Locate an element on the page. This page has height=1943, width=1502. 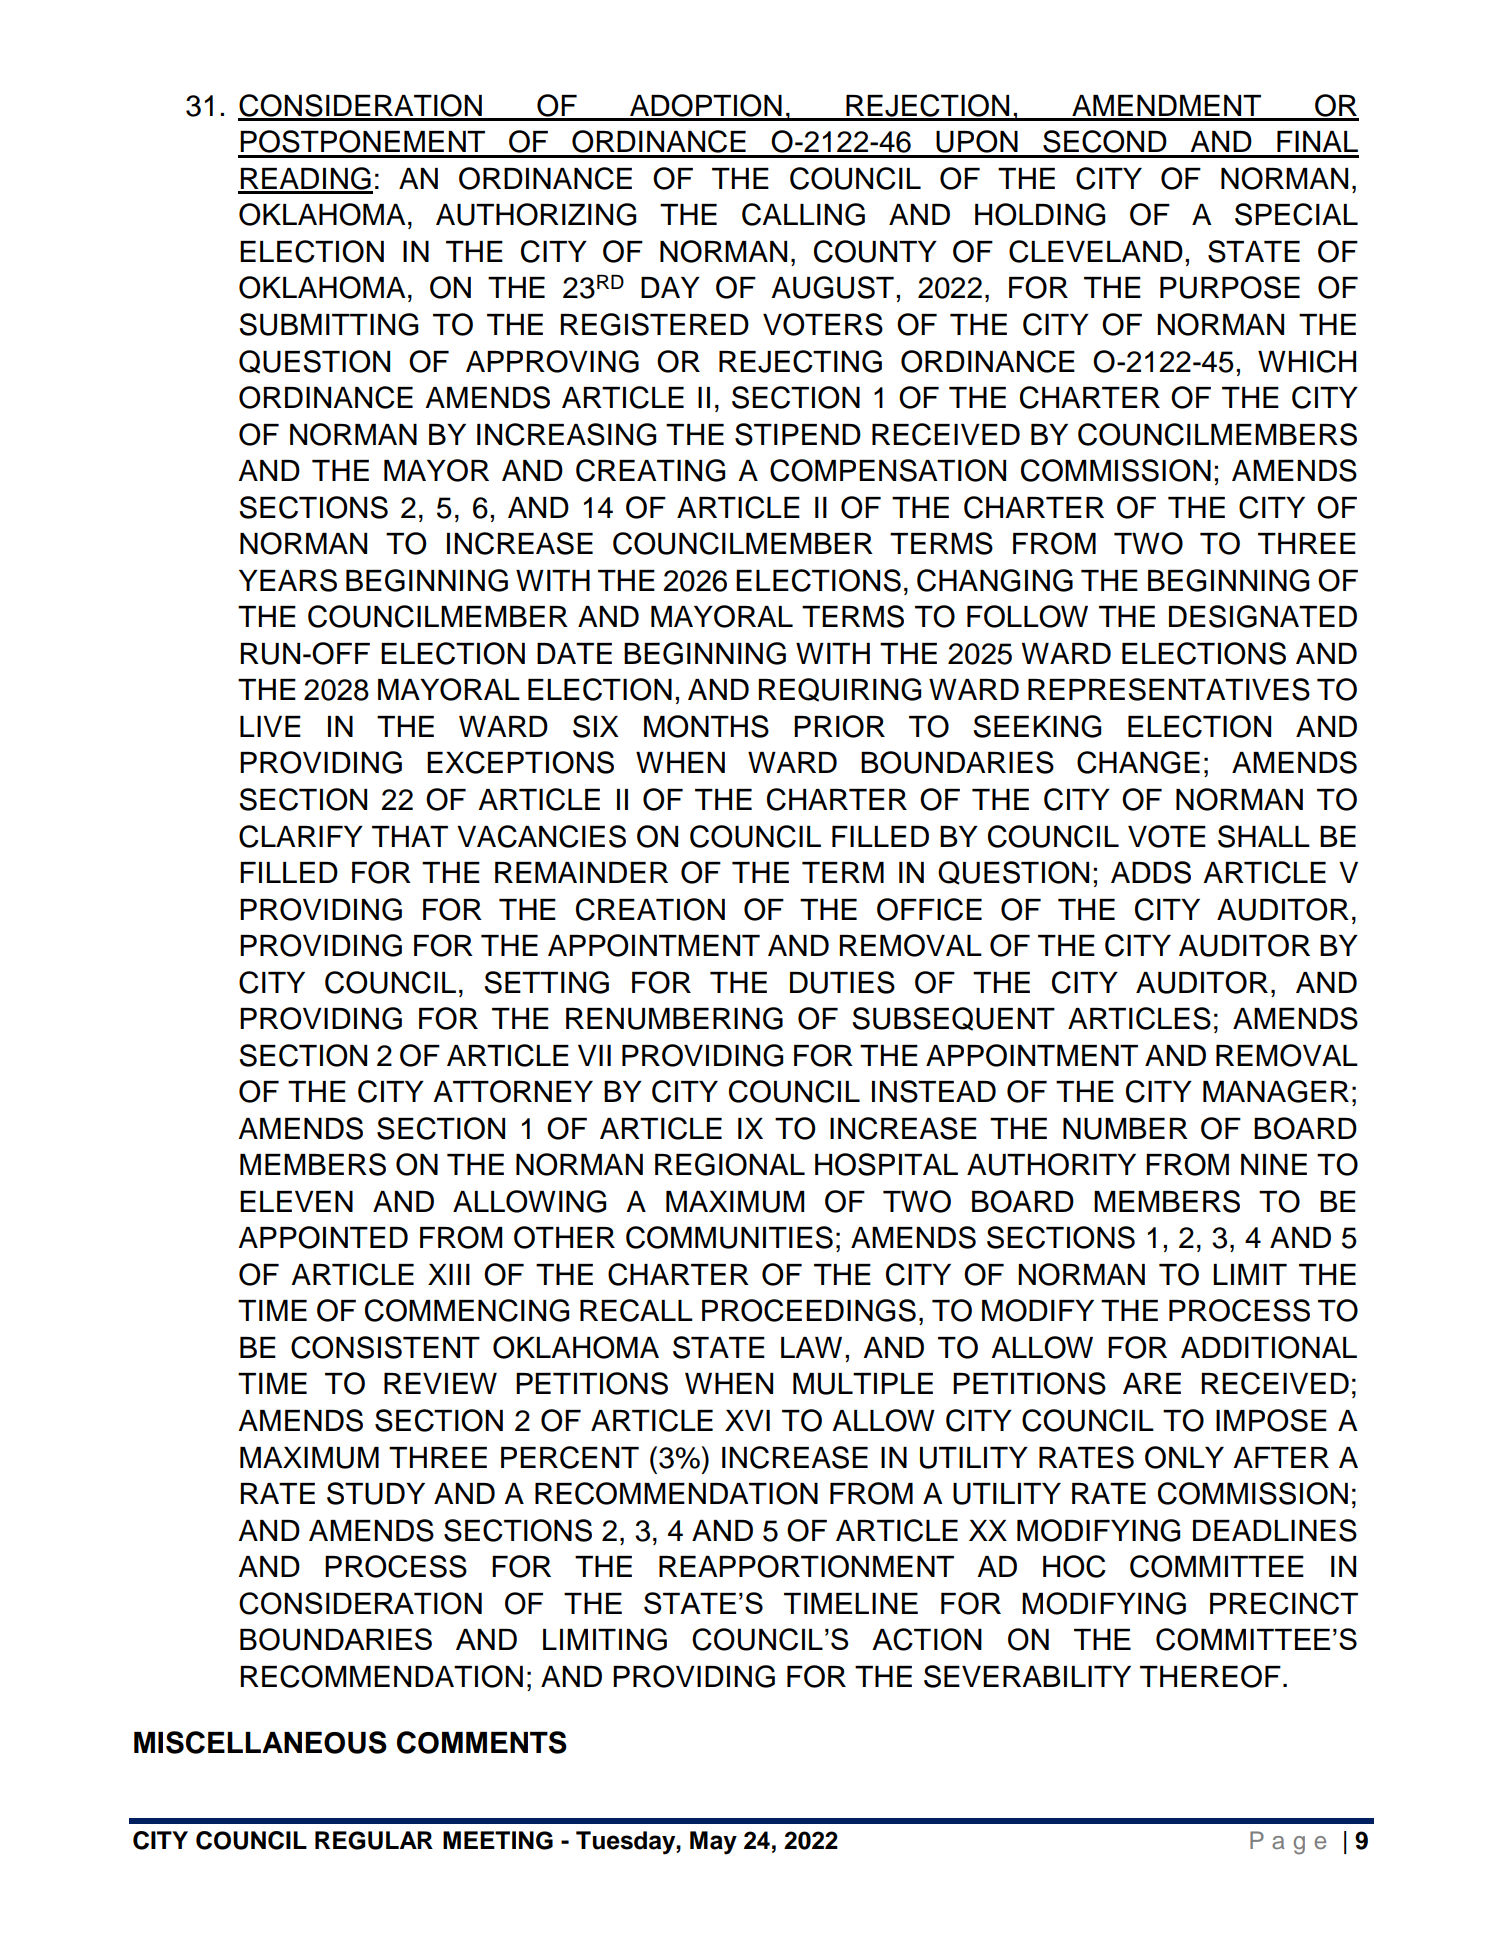
AUGUST is located at coordinates (832, 287).
